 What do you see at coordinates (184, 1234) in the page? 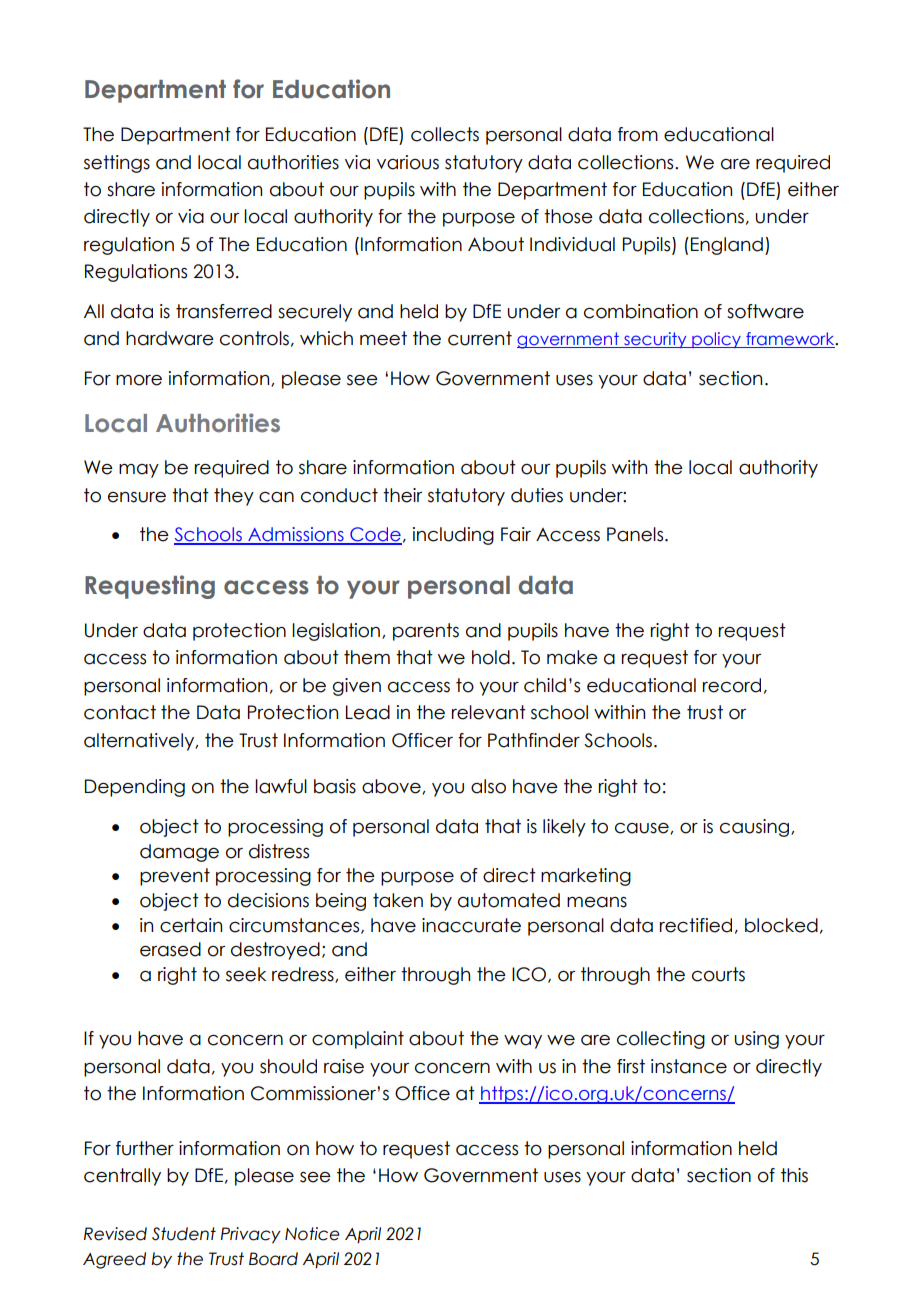
I see `Student` at bounding box center [184, 1234].
